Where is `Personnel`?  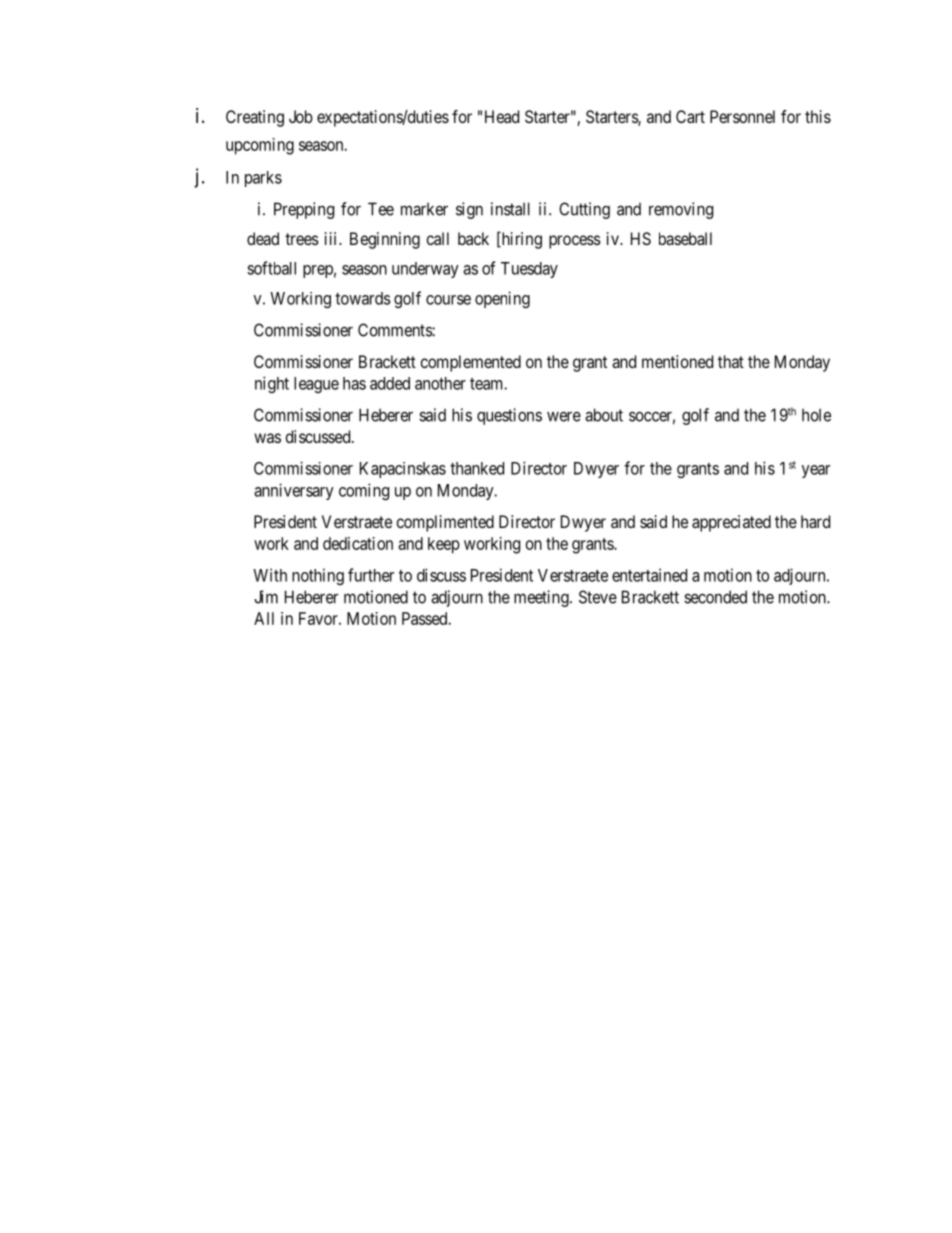
Personnel is located at coordinates (742, 116).
